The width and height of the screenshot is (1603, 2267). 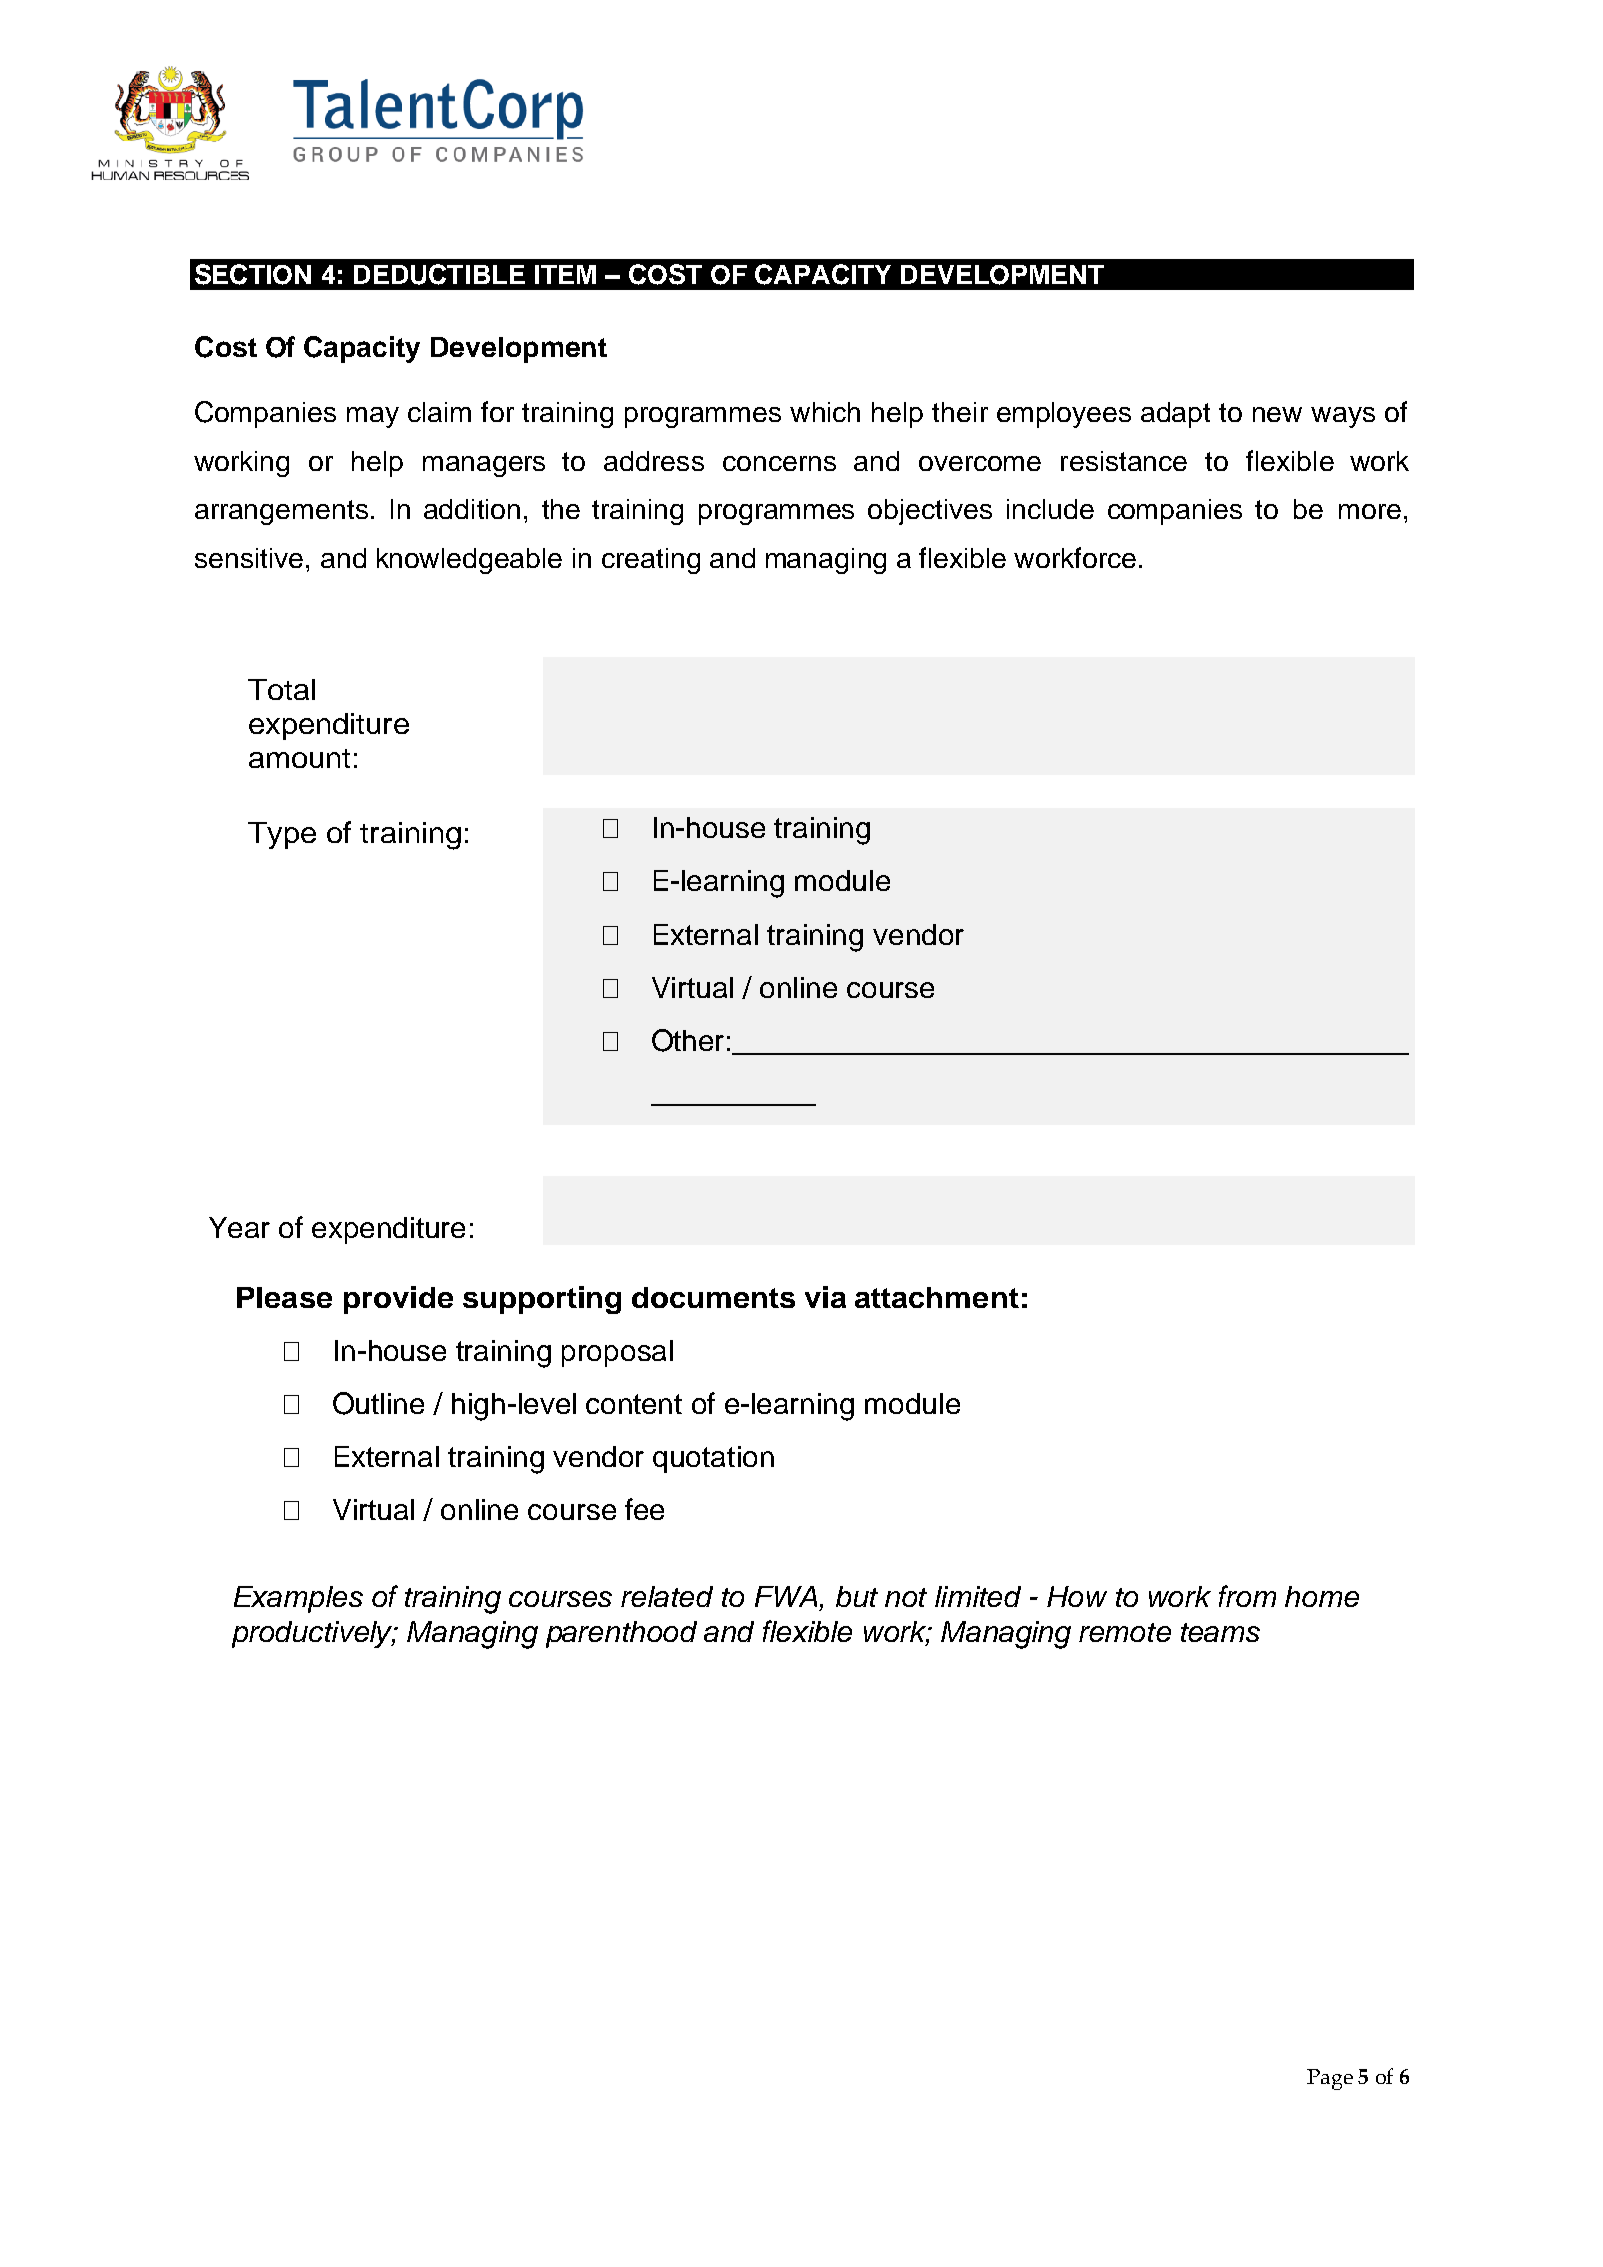 I want to click on more, so click(x=1370, y=511).
